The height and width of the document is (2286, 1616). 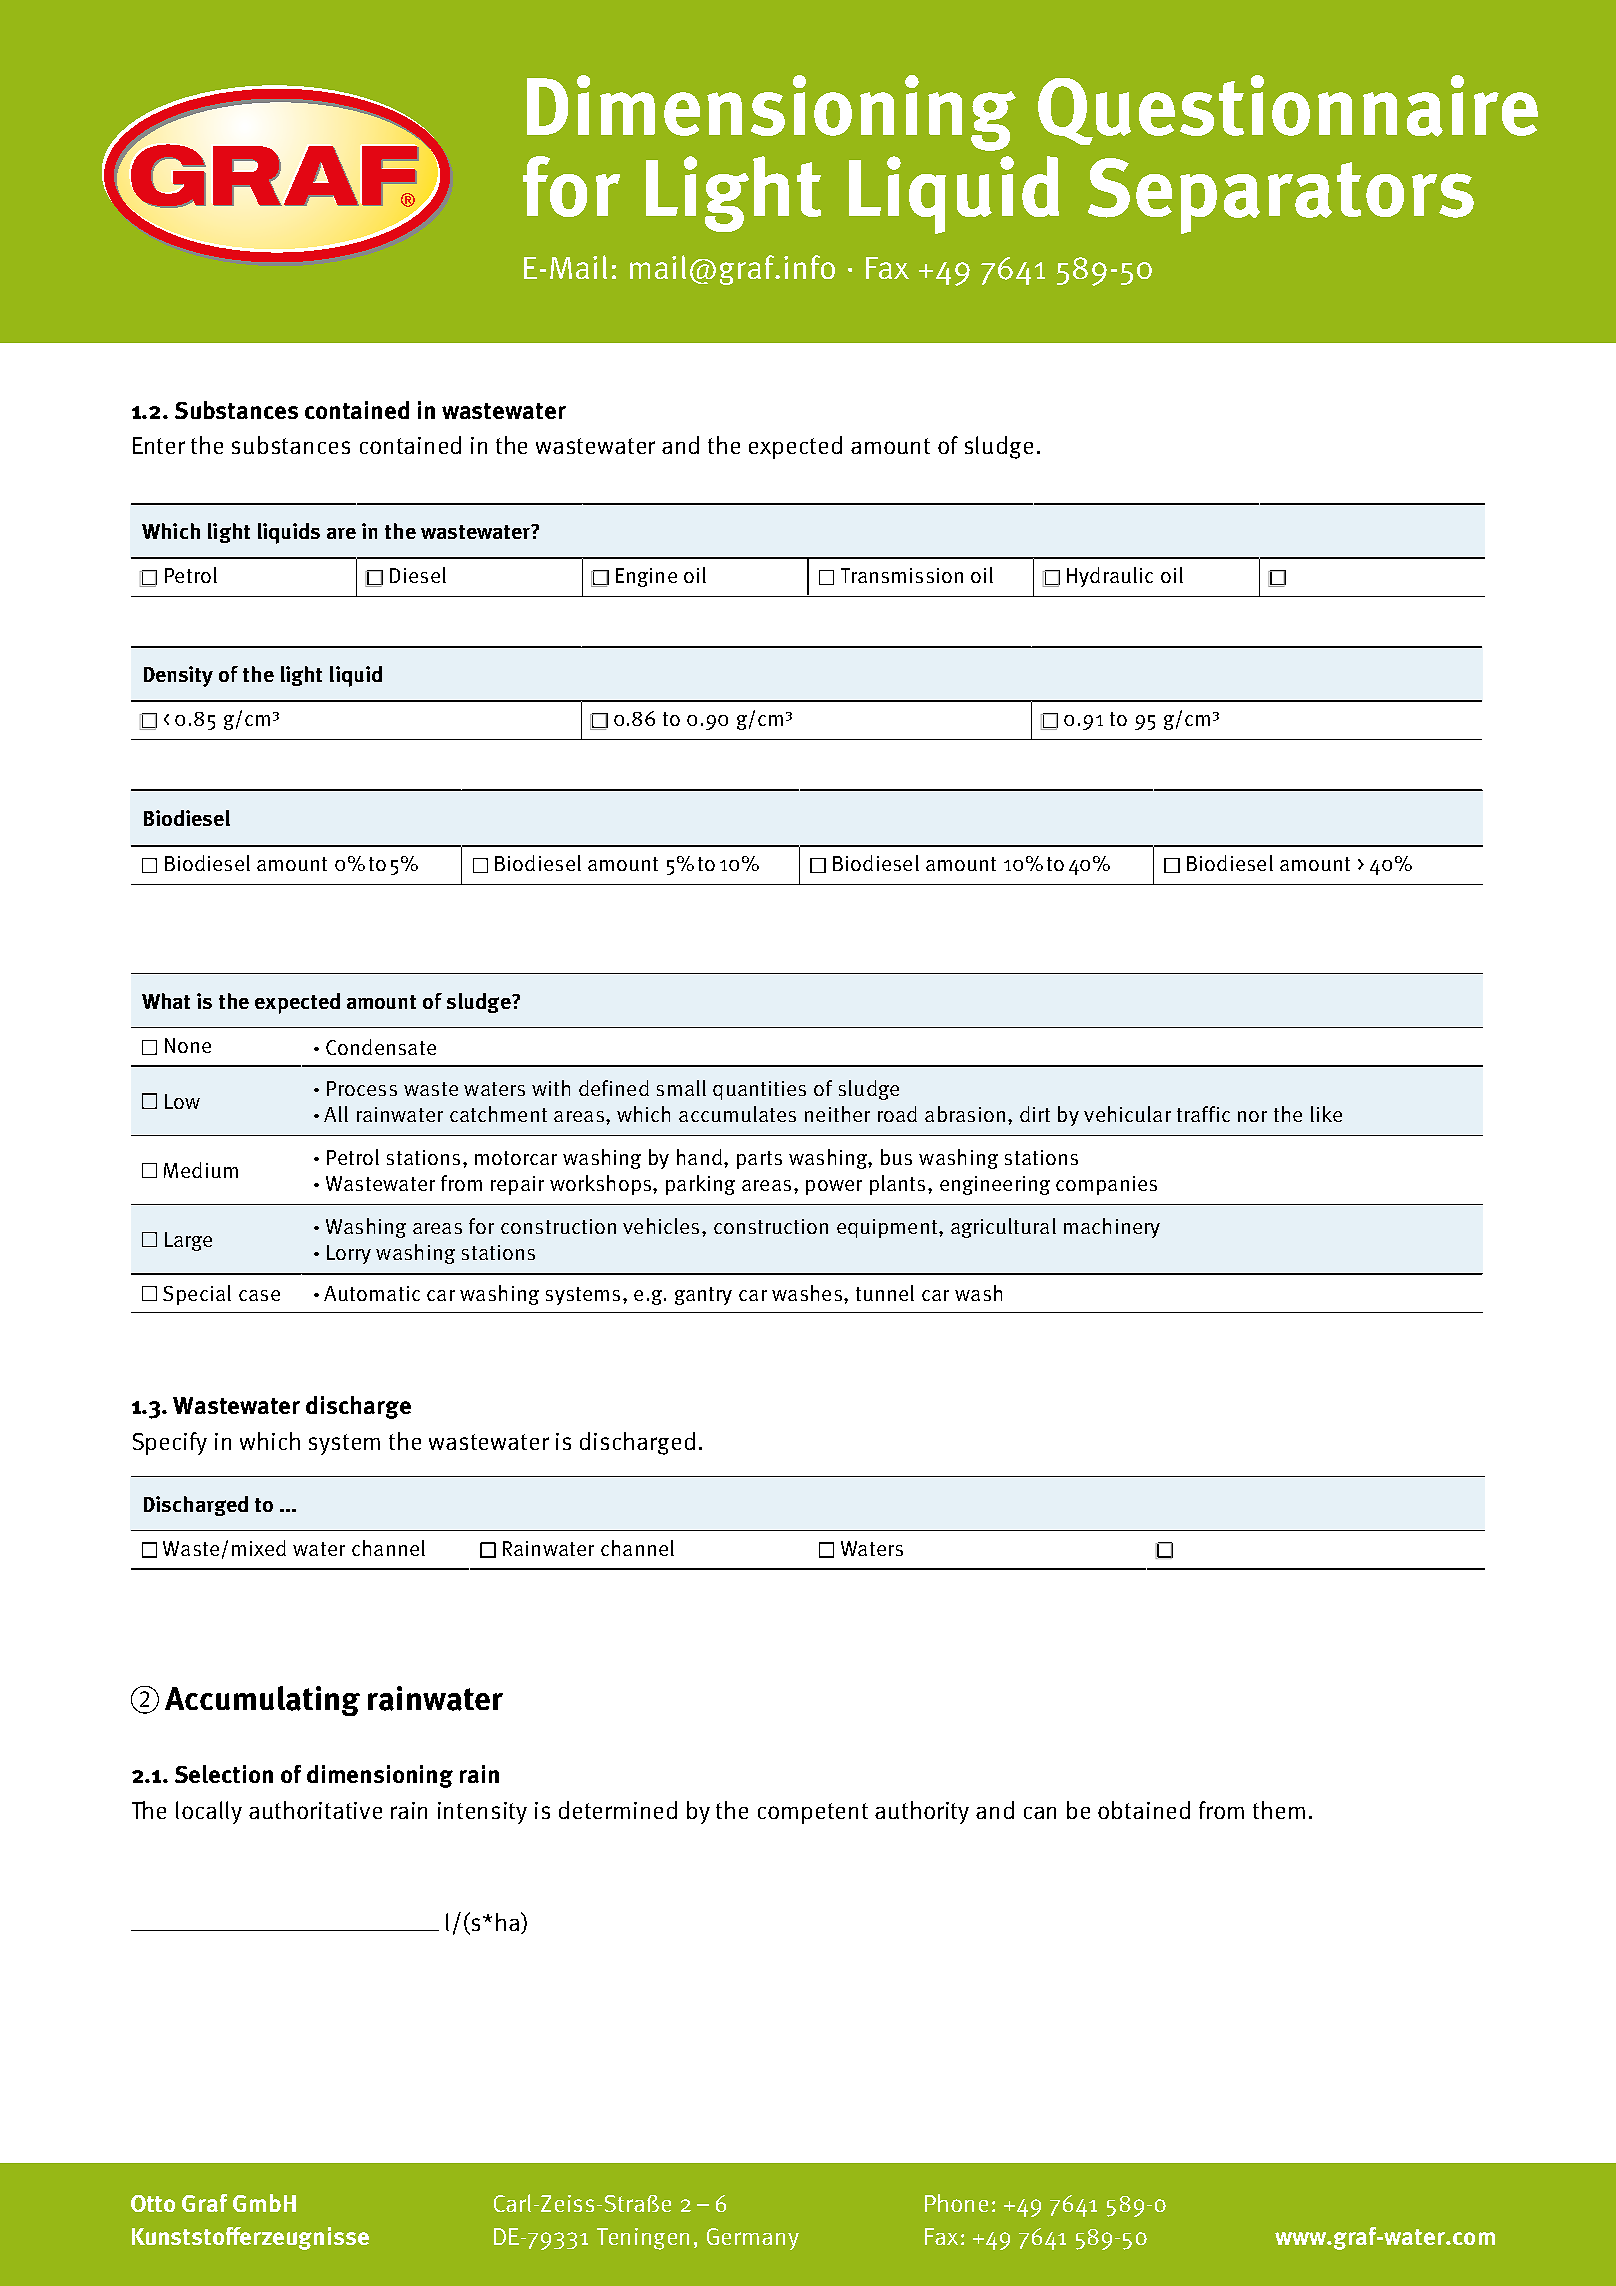 What do you see at coordinates (201, 1170) in the document?
I see `Medium` at bounding box center [201, 1170].
